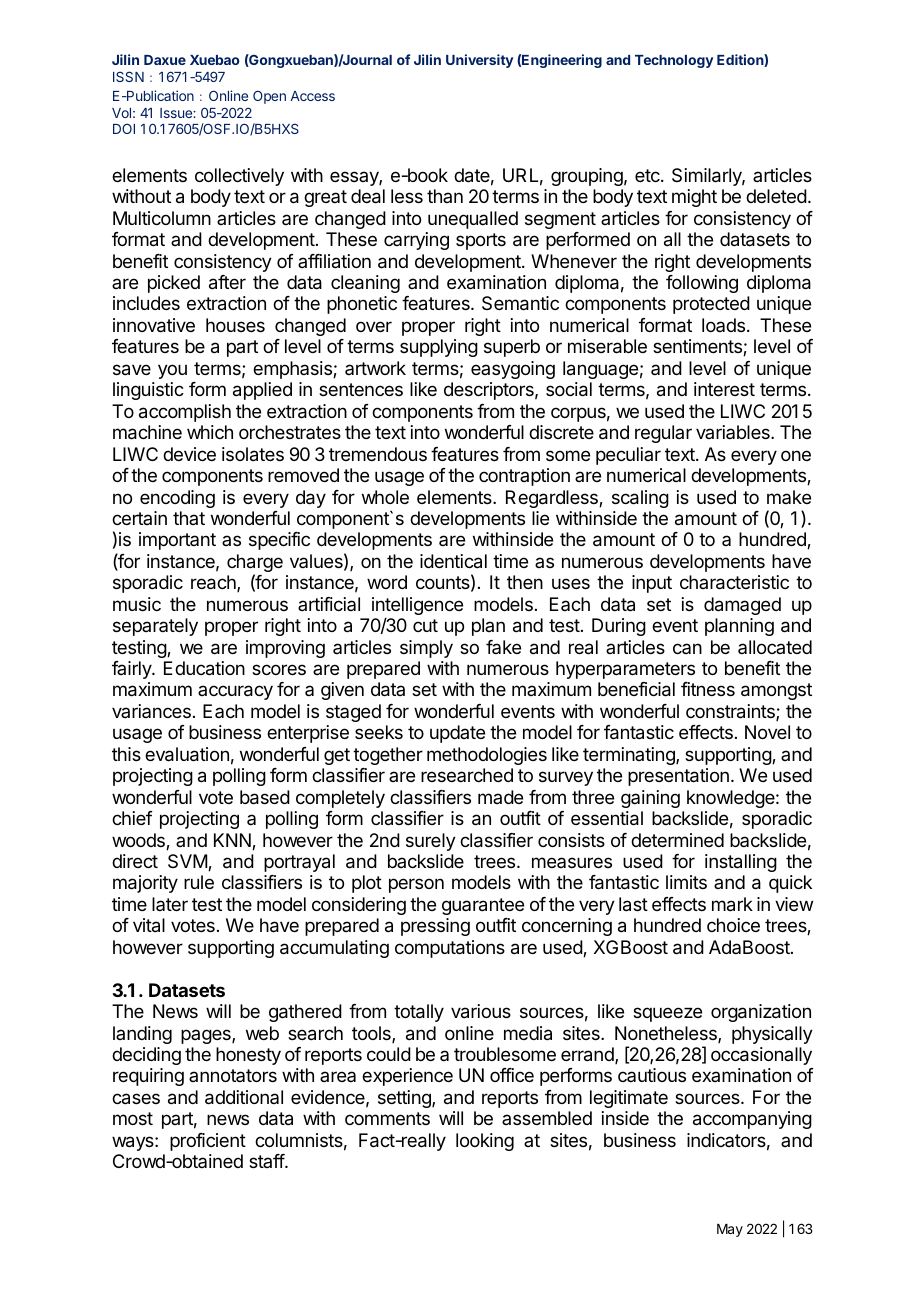 The height and width of the screenshot is (1308, 924). What do you see at coordinates (208, 1142) in the screenshot?
I see `proficient` at bounding box center [208, 1142].
